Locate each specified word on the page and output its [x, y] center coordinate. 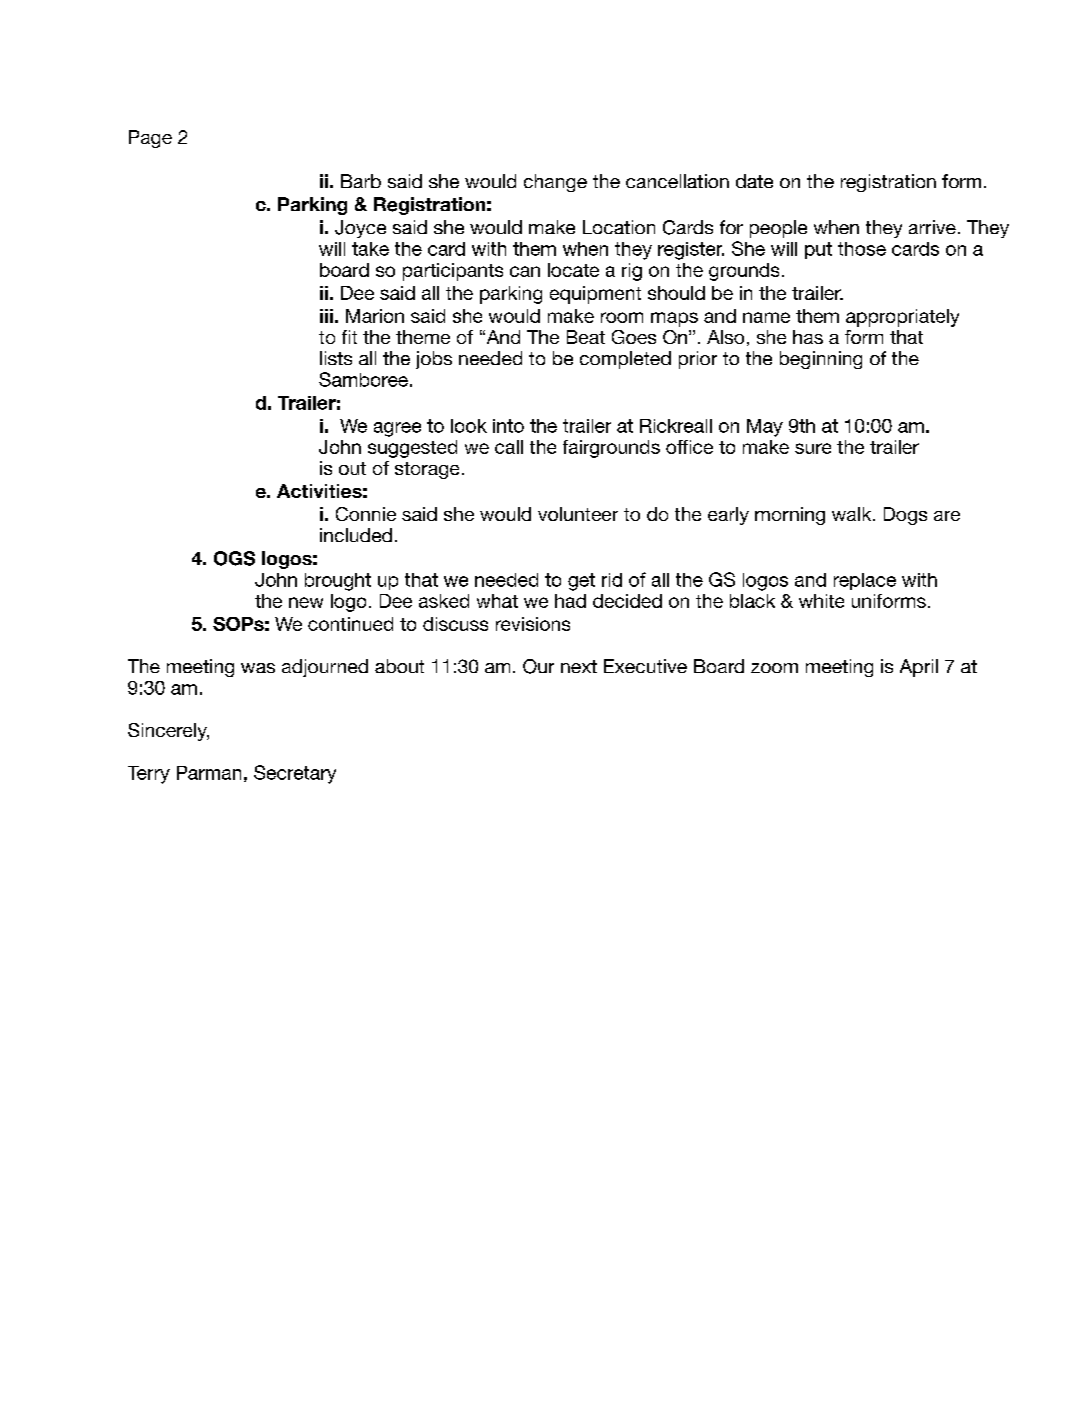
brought [338, 582]
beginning [821, 360]
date [754, 181]
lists [336, 358]
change [555, 183]
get [581, 582]
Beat [586, 337]
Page [150, 139]
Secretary [295, 774]
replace [865, 581]
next [579, 666]
